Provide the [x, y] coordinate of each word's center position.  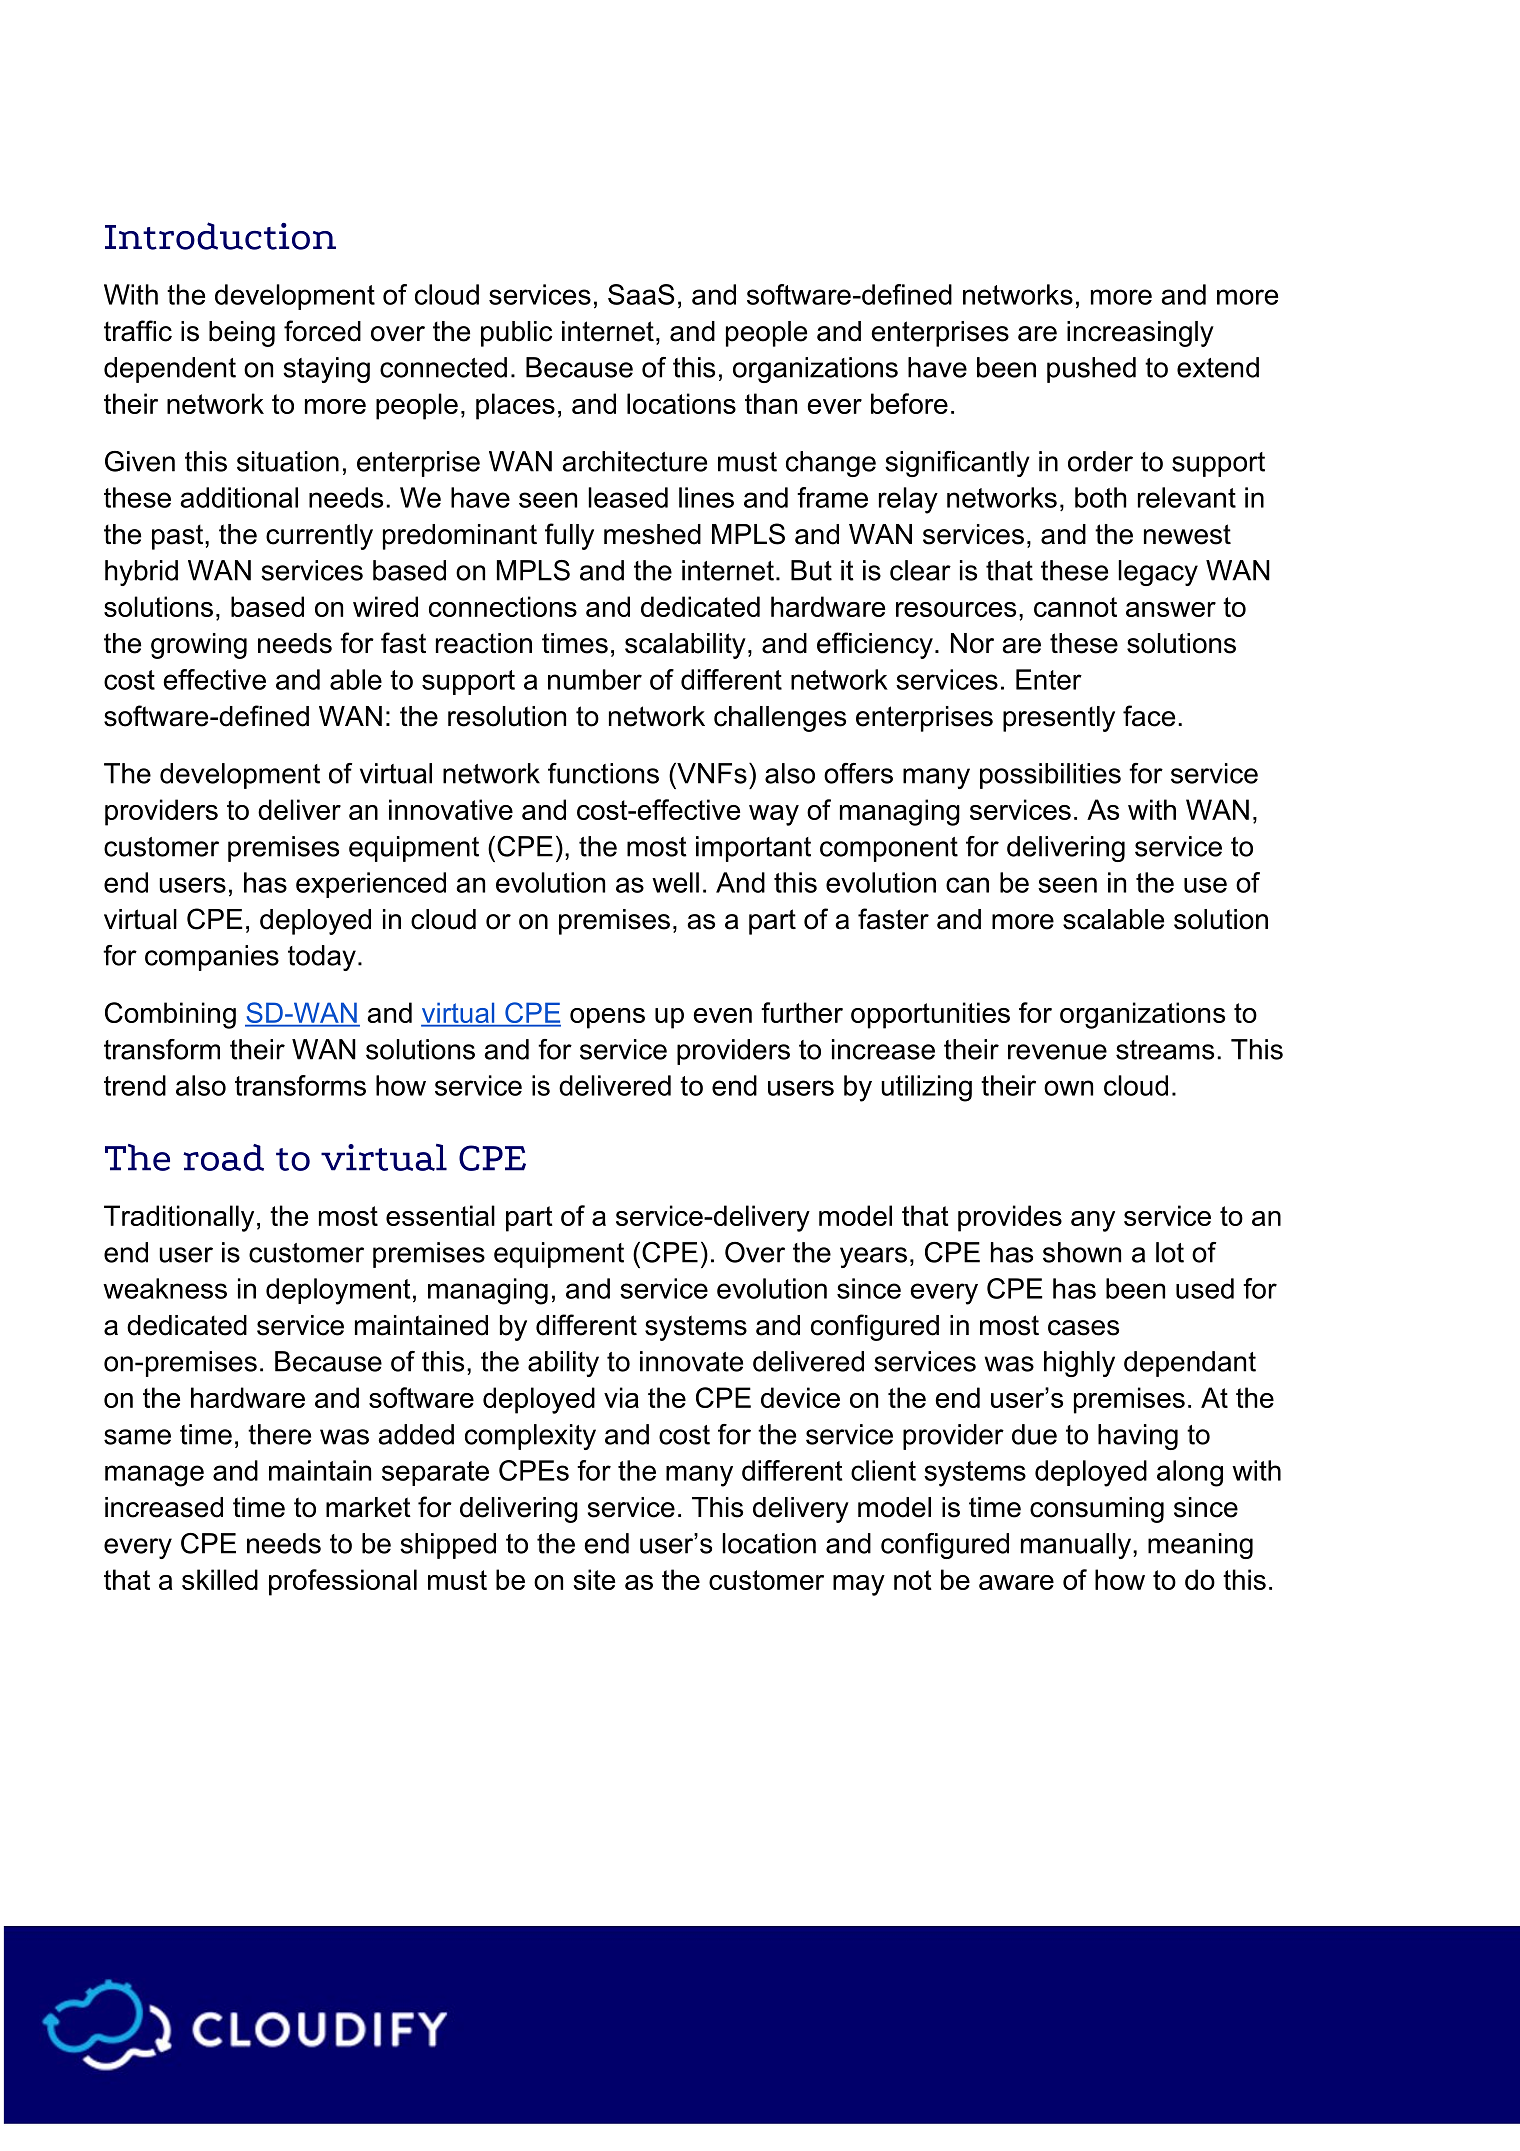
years [873, 1257]
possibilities [1050, 776]
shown [1082, 1252]
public [516, 334]
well [675, 882]
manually [1076, 1546]
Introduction [220, 236]
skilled [220, 1579]
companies [212, 958]
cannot [1075, 607]
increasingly [1140, 334]
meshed [652, 534]
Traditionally [179, 1218]
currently [319, 537]
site [594, 1579]
